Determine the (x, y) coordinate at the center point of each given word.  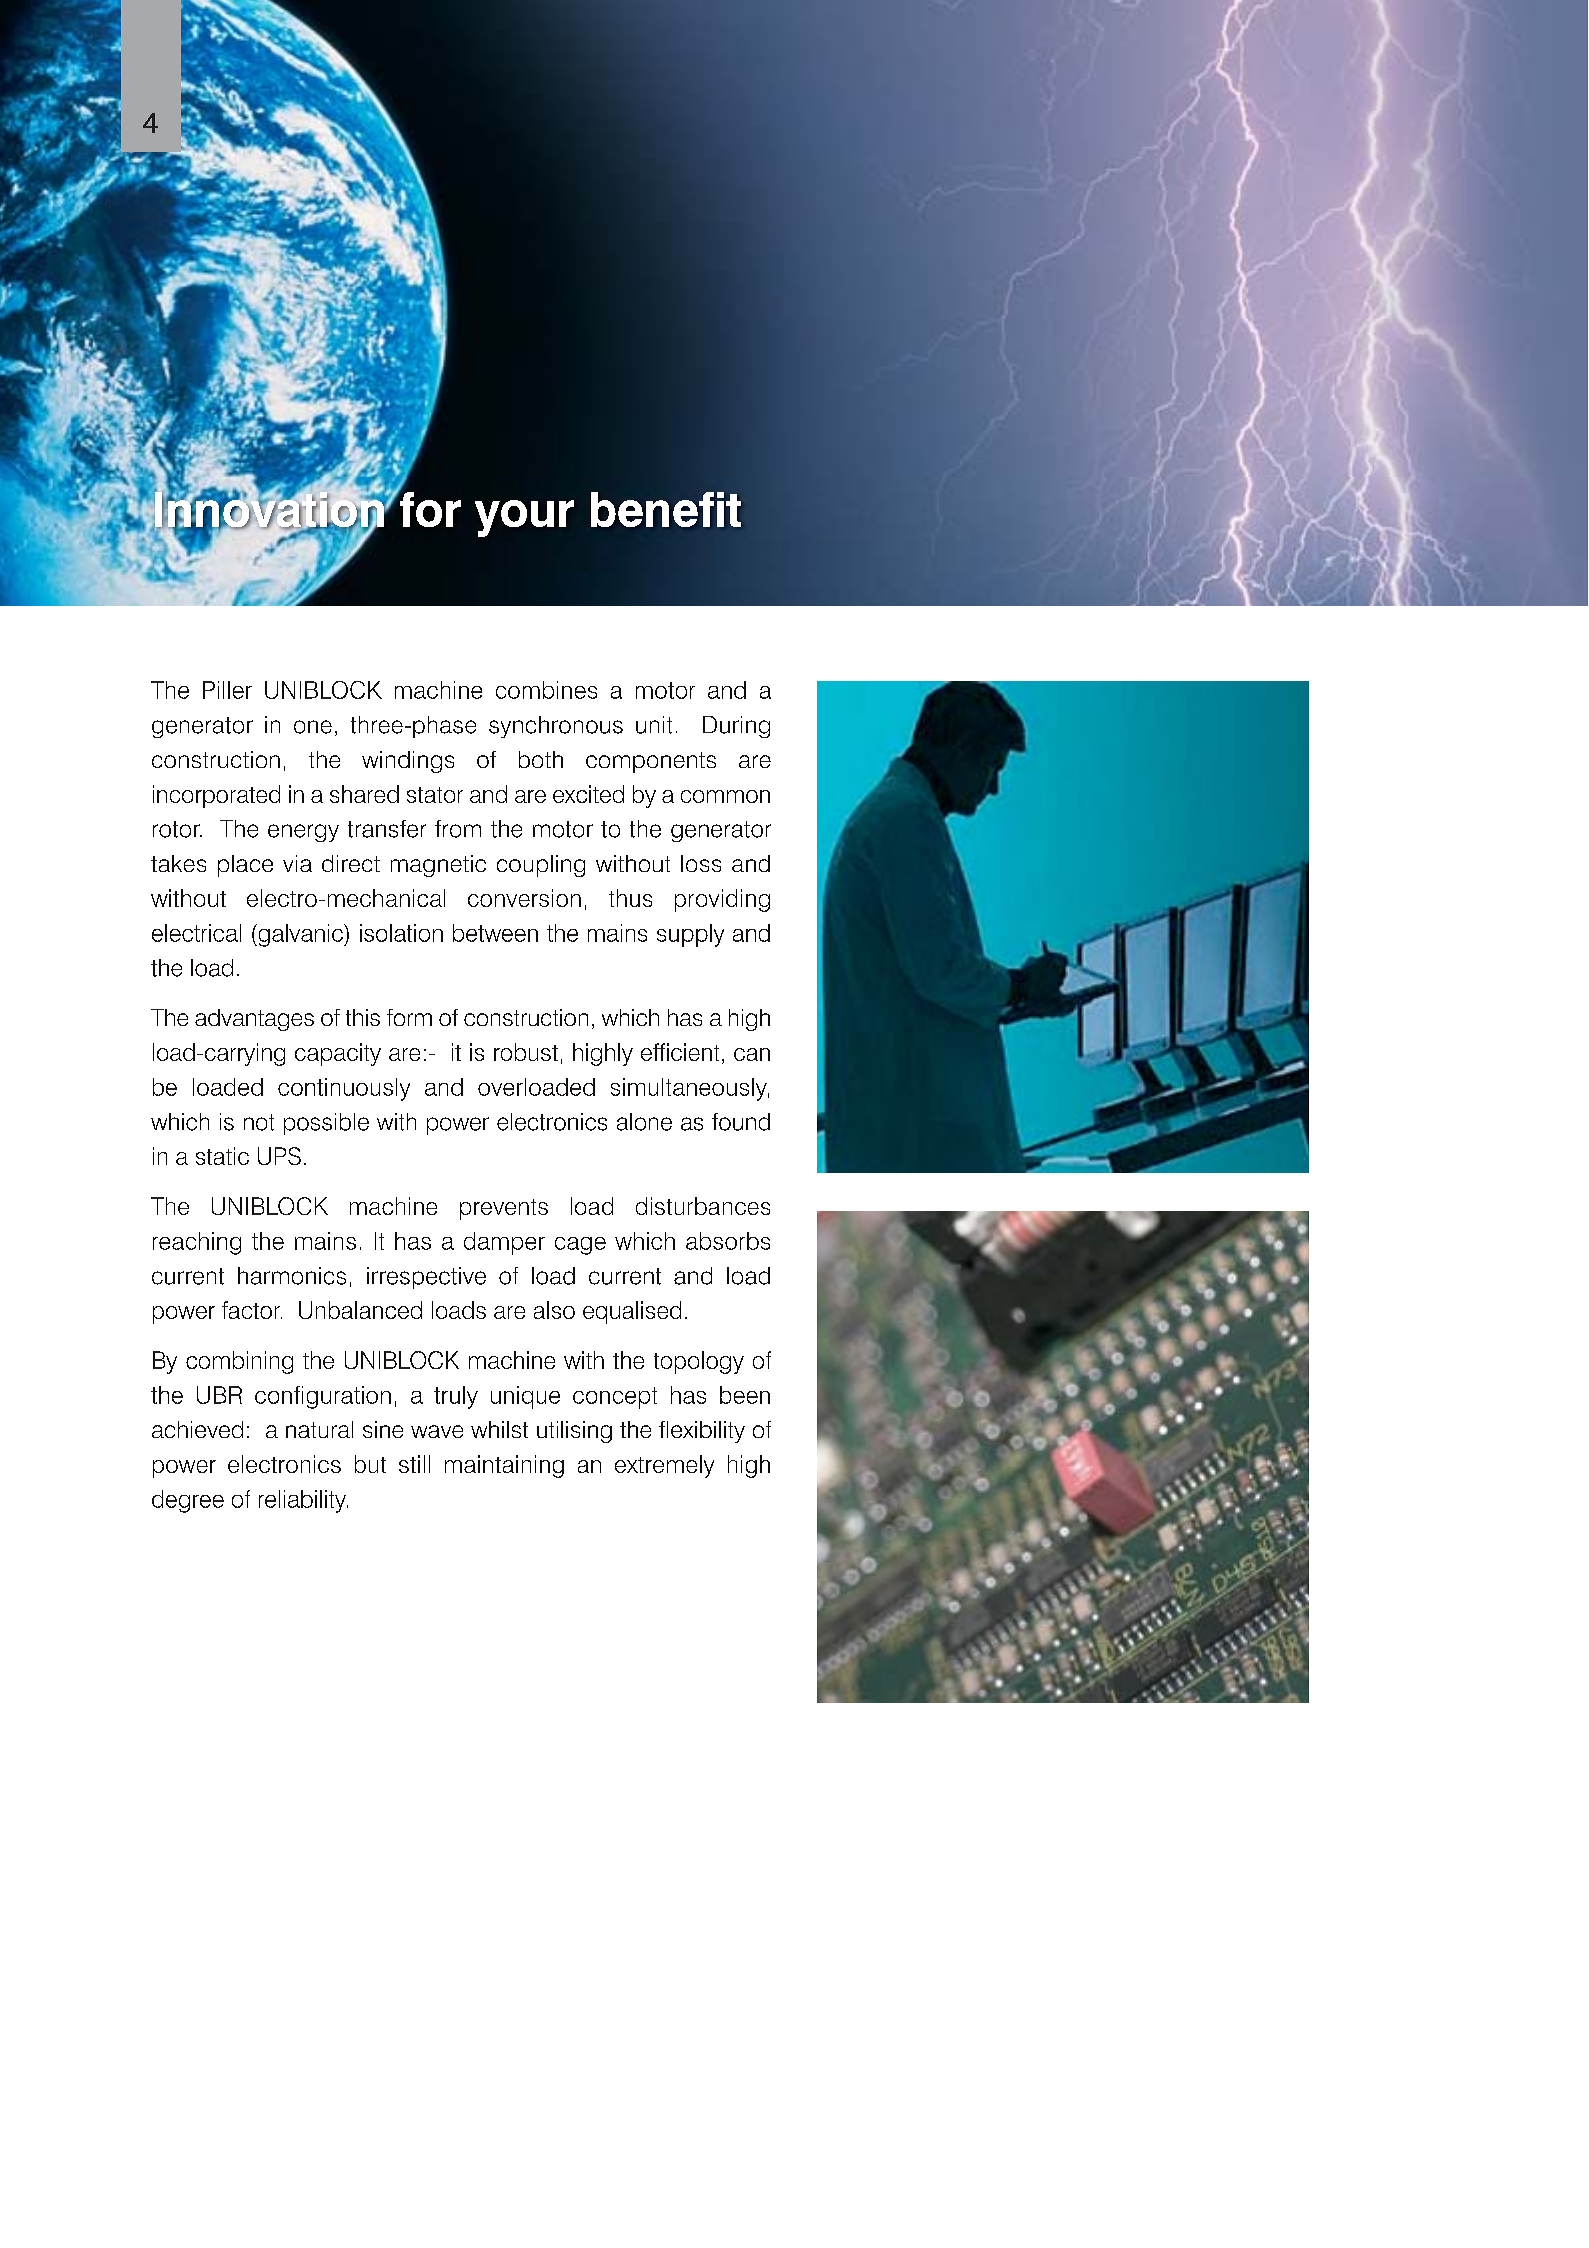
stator (435, 795)
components (651, 762)
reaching (197, 1243)
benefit (666, 509)
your (524, 518)
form (409, 1017)
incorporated (216, 796)
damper (504, 1243)
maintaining (504, 1466)
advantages (254, 1020)
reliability (303, 1501)
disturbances (703, 1206)
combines (546, 690)
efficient (680, 1052)
